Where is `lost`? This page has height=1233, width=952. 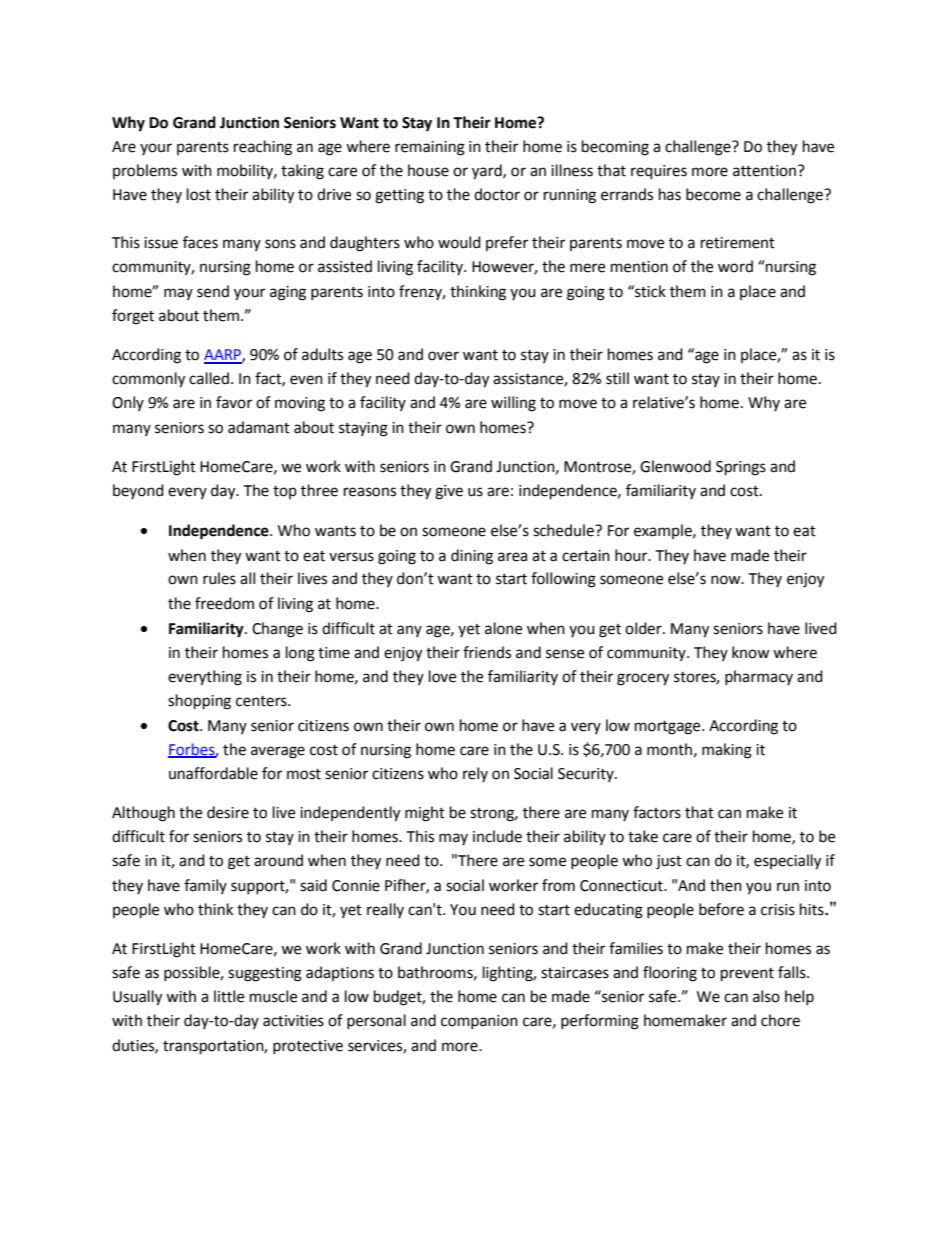 lost is located at coordinates (199, 194).
